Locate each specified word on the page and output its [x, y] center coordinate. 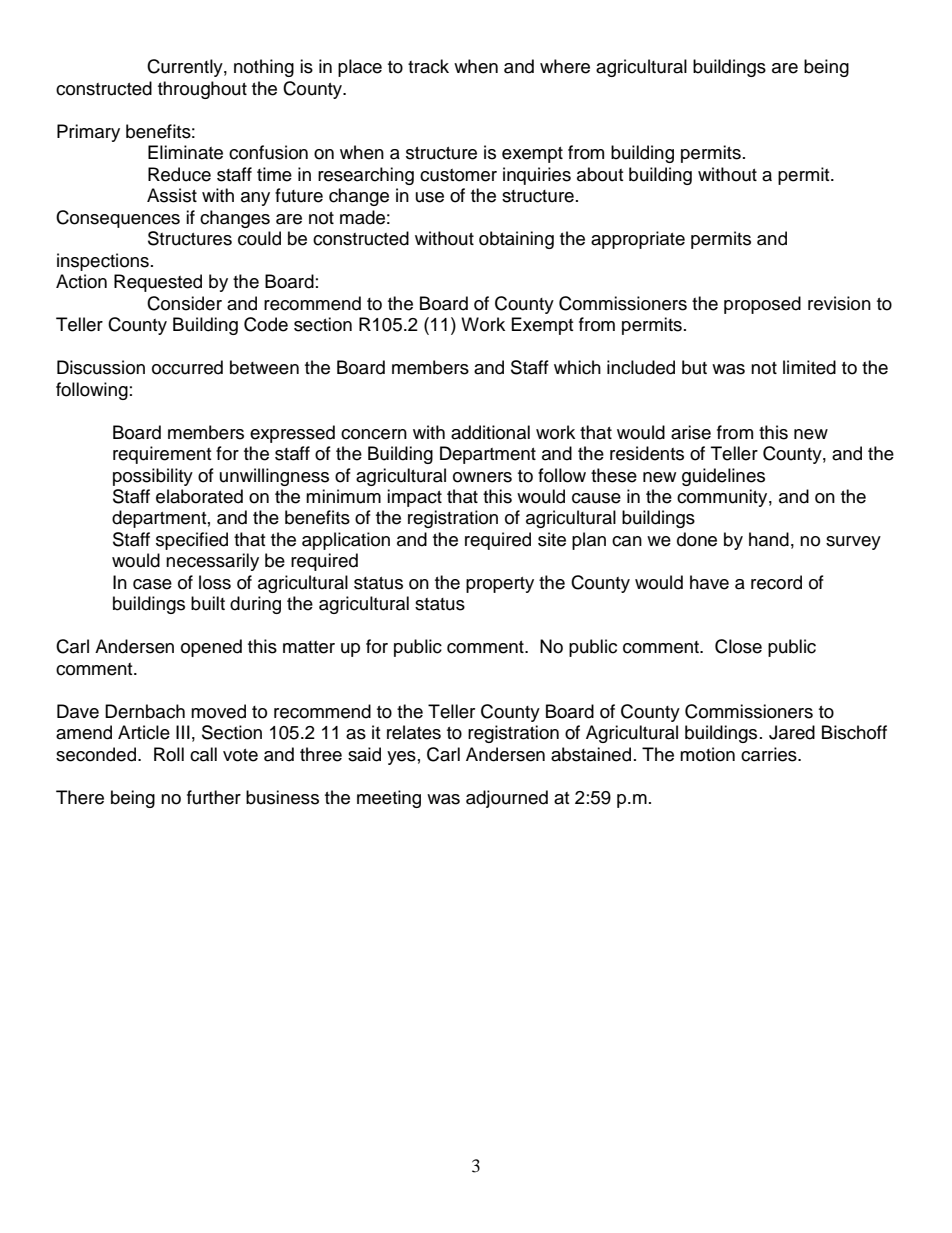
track [428, 66]
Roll [169, 754]
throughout [202, 90]
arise [691, 432]
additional [490, 432]
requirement [162, 455]
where [565, 66]
